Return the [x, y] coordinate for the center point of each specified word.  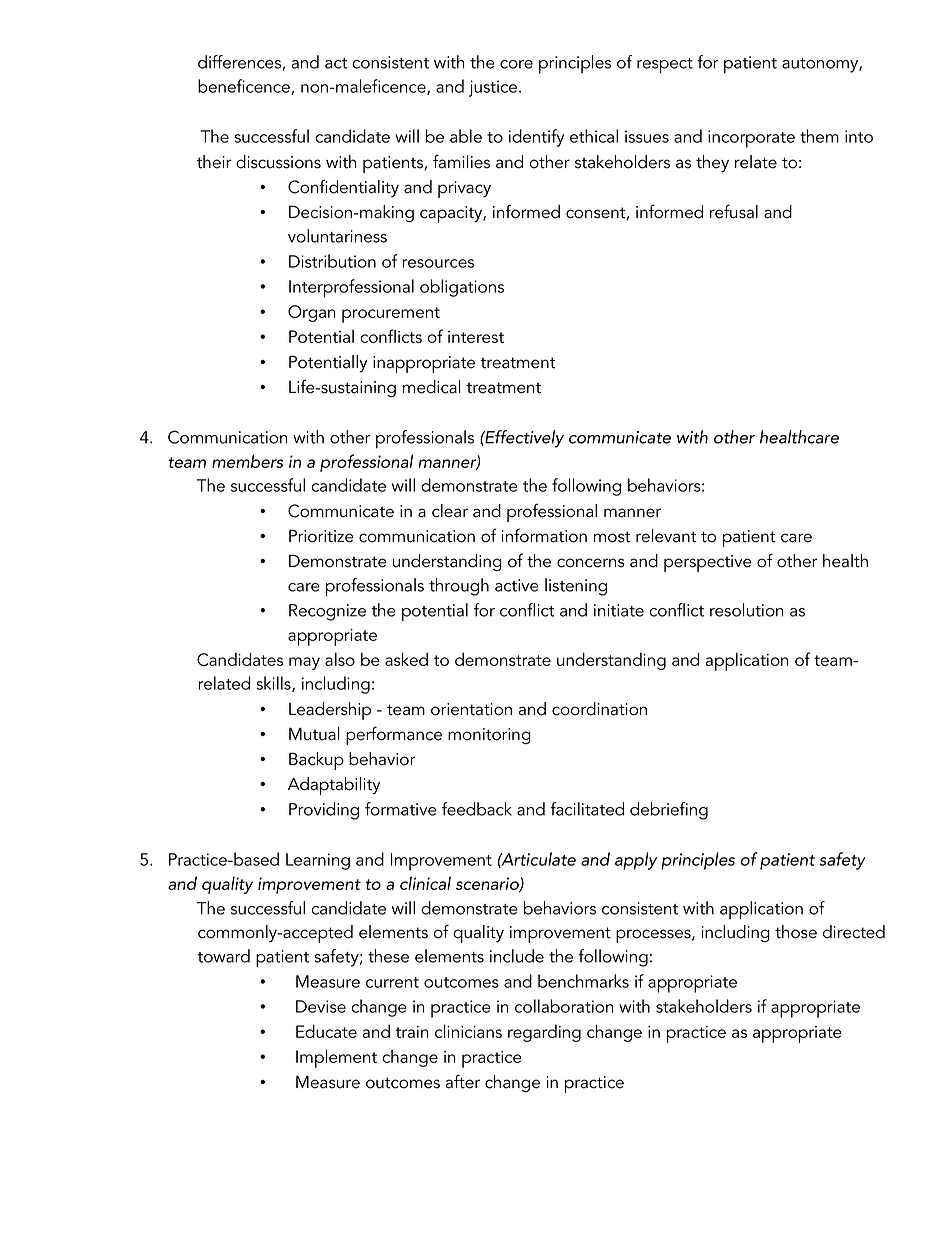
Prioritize [321, 536]
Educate [326, 1031]
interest [476, 337]
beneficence [245, 87]
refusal [734, 211]
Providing [324, 811]
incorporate [751, 139]
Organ [311, 313]
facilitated [587, 809]
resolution [746, 610]
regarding [544, 1033]
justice [494, 88]
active [517, 585]
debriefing [669, 811]
